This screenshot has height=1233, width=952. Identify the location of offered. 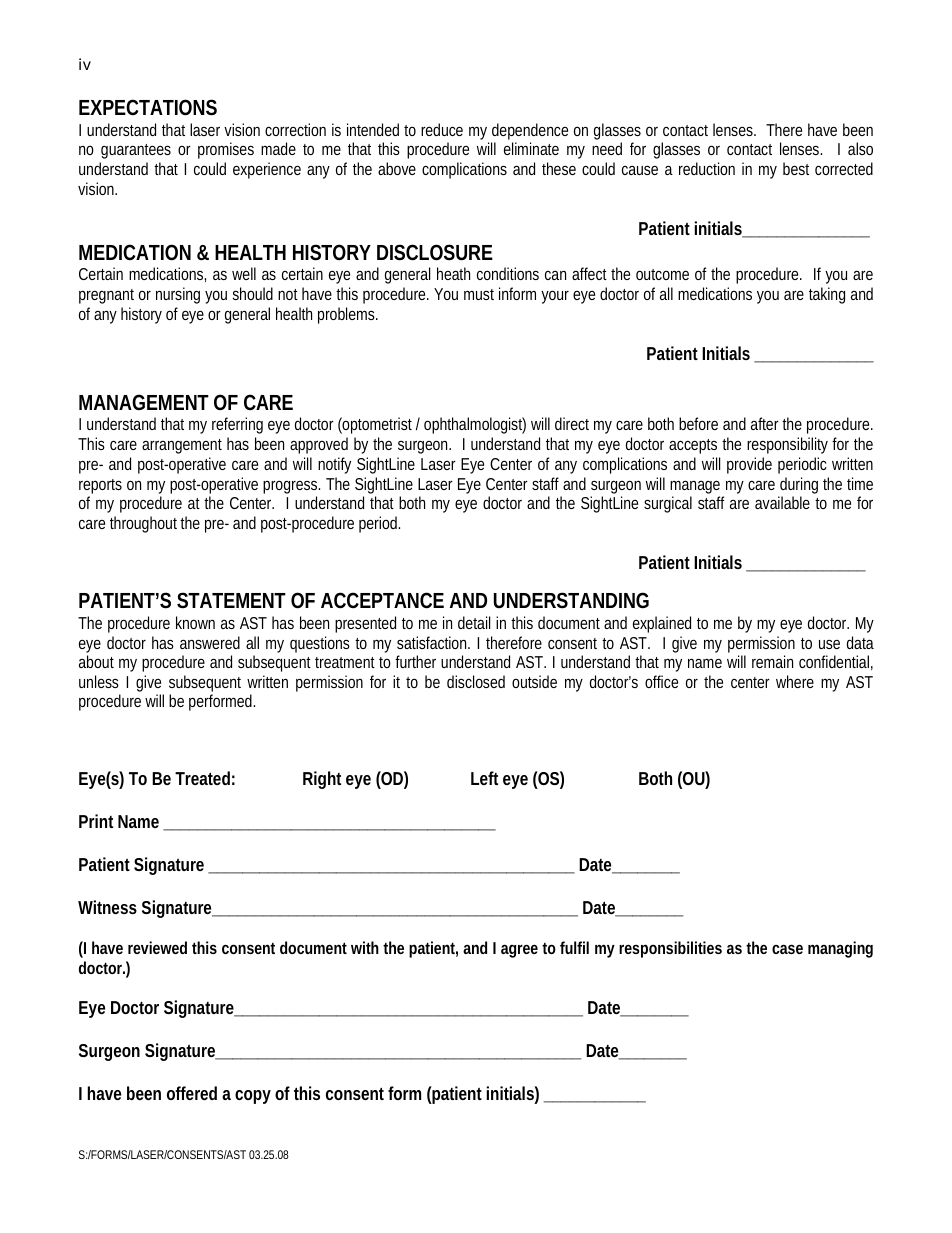
(192, 1093).
